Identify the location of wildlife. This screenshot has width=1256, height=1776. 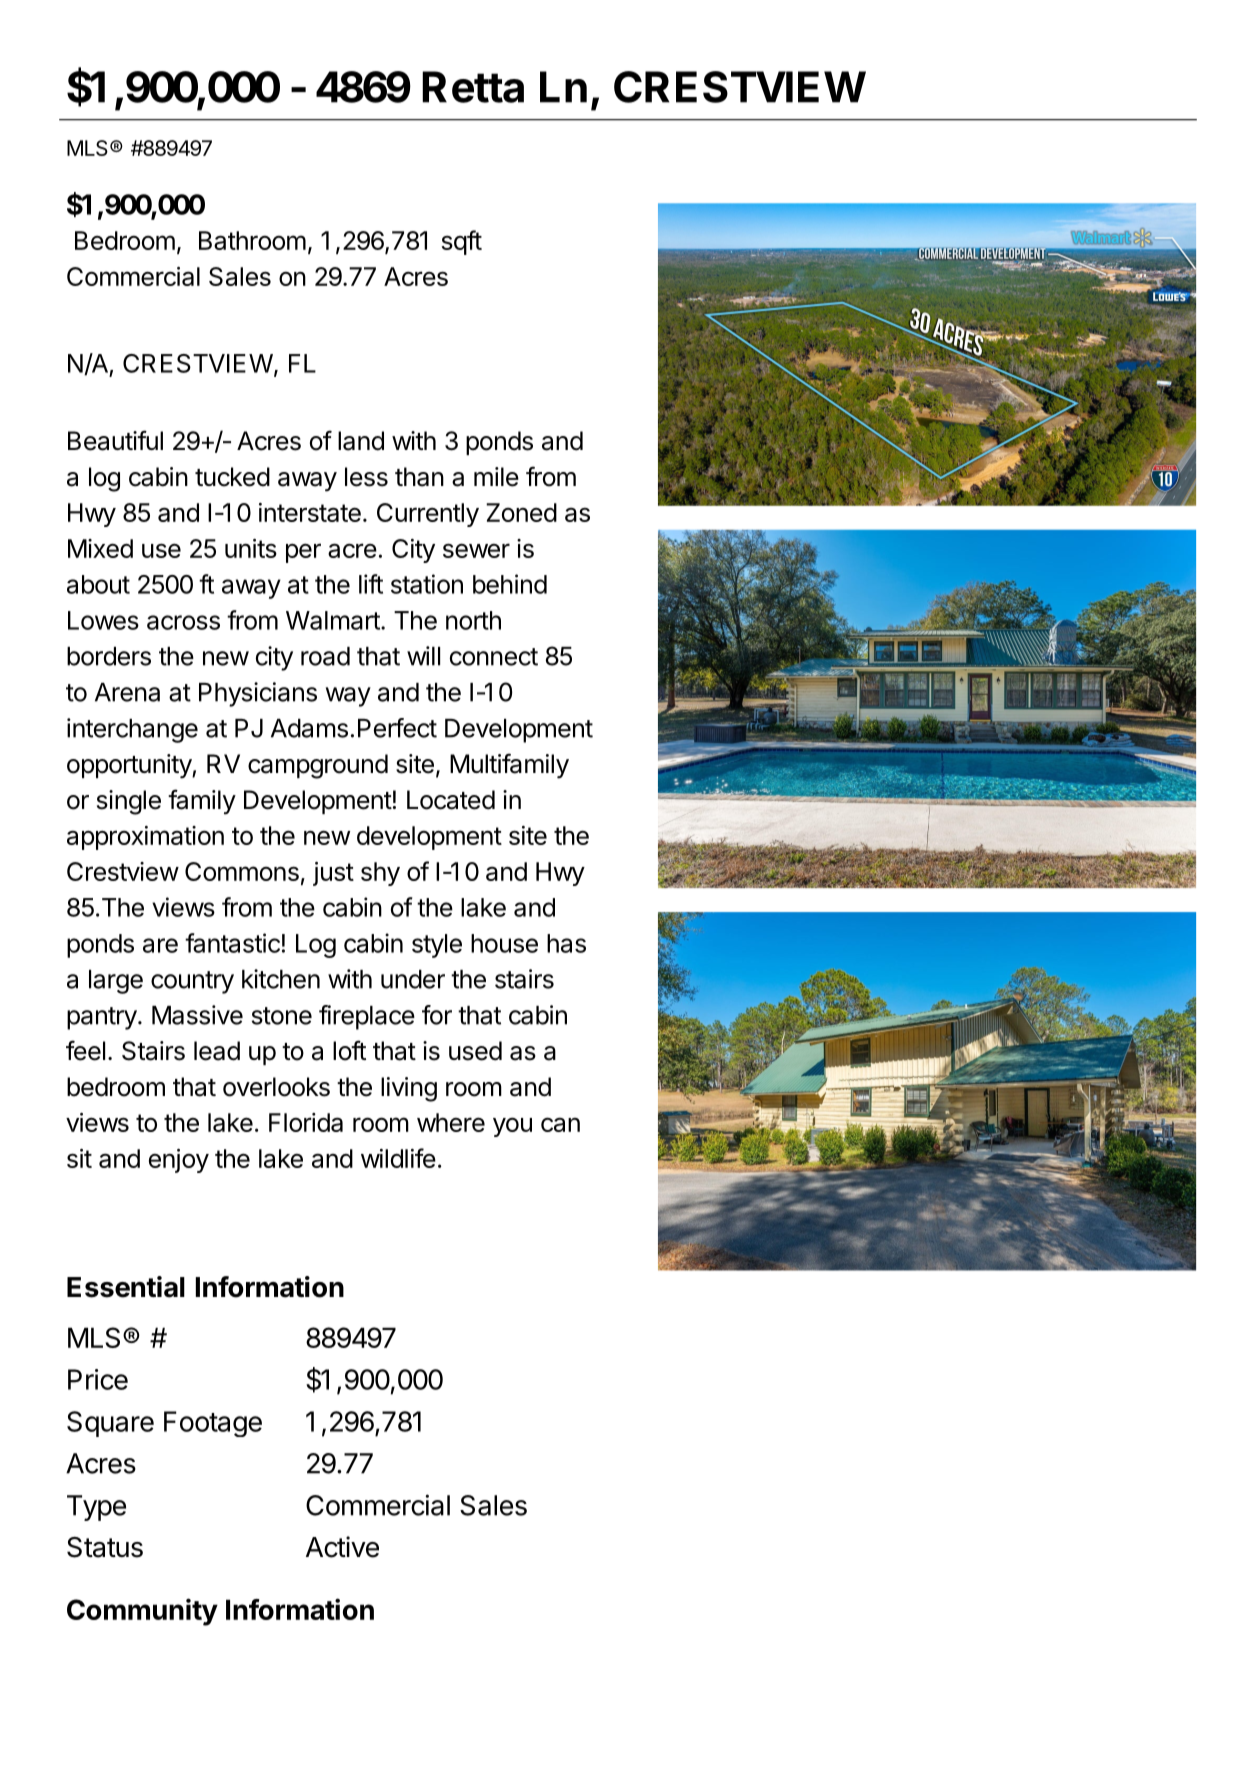
(398, 1158).
